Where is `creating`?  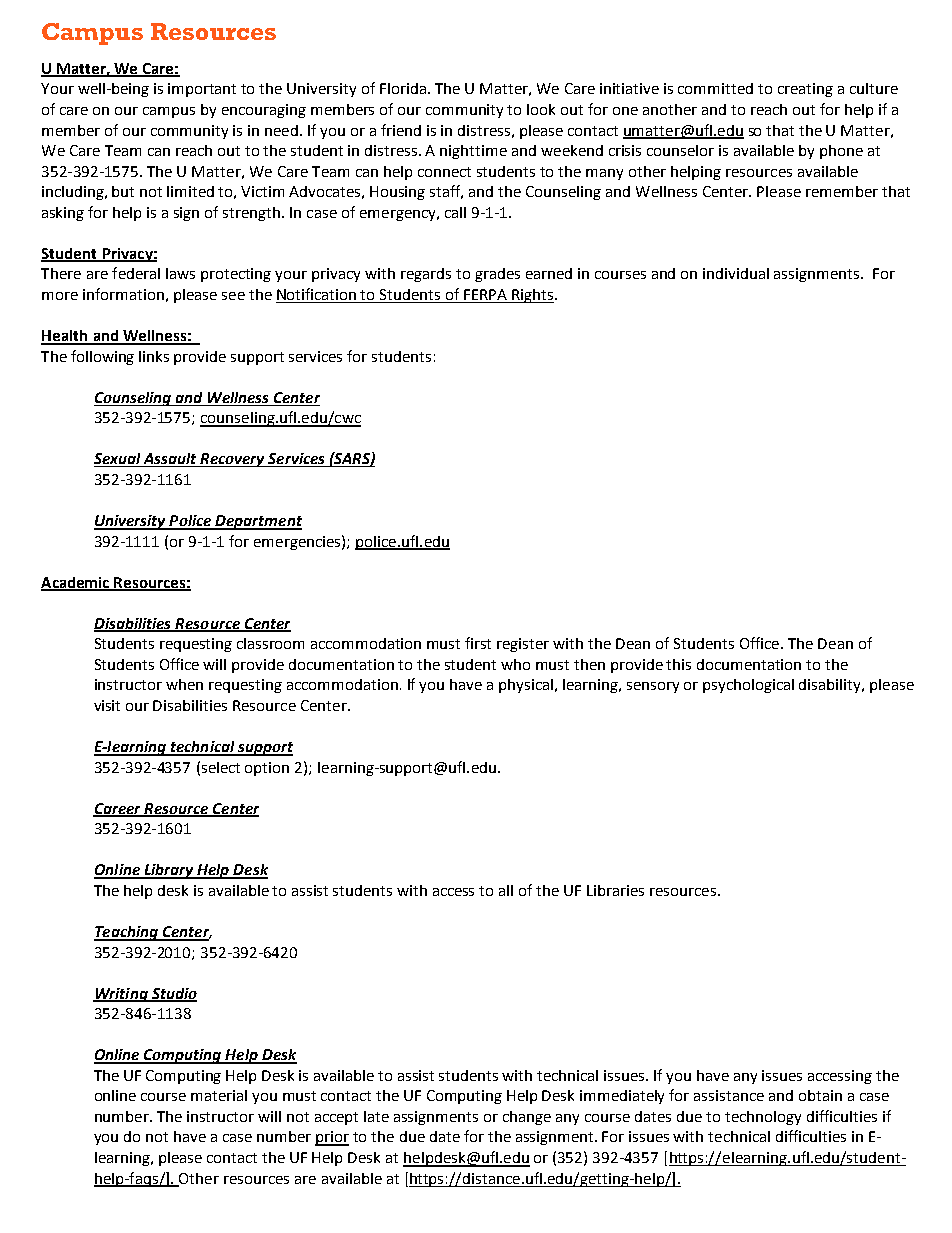
creating is located at coordinates (805, 90).
